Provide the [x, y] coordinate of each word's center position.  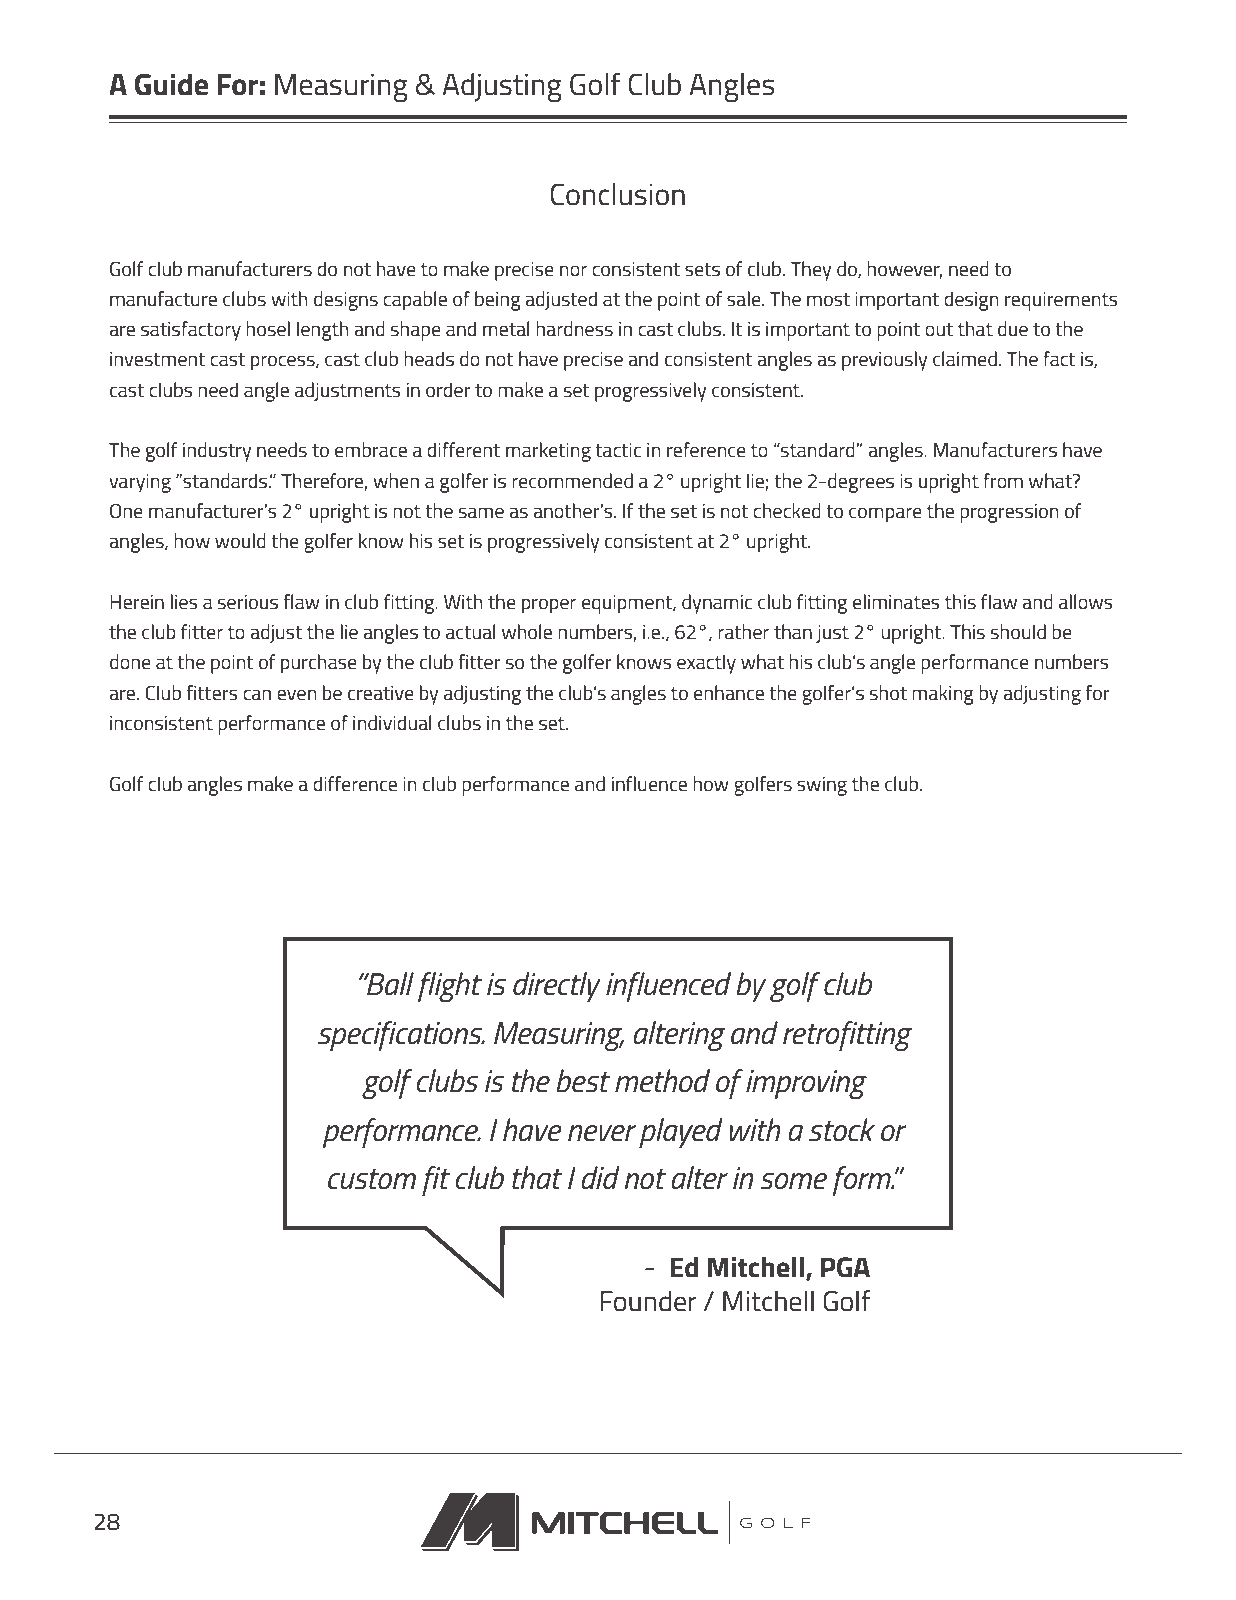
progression [1009, 513]
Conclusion [617, 194]
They [811, 271]
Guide [171, 84]
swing [822, 786]
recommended [572, 480]
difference [355, 783]
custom [372, 1179]
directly [557, 987]
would [240, 540]
